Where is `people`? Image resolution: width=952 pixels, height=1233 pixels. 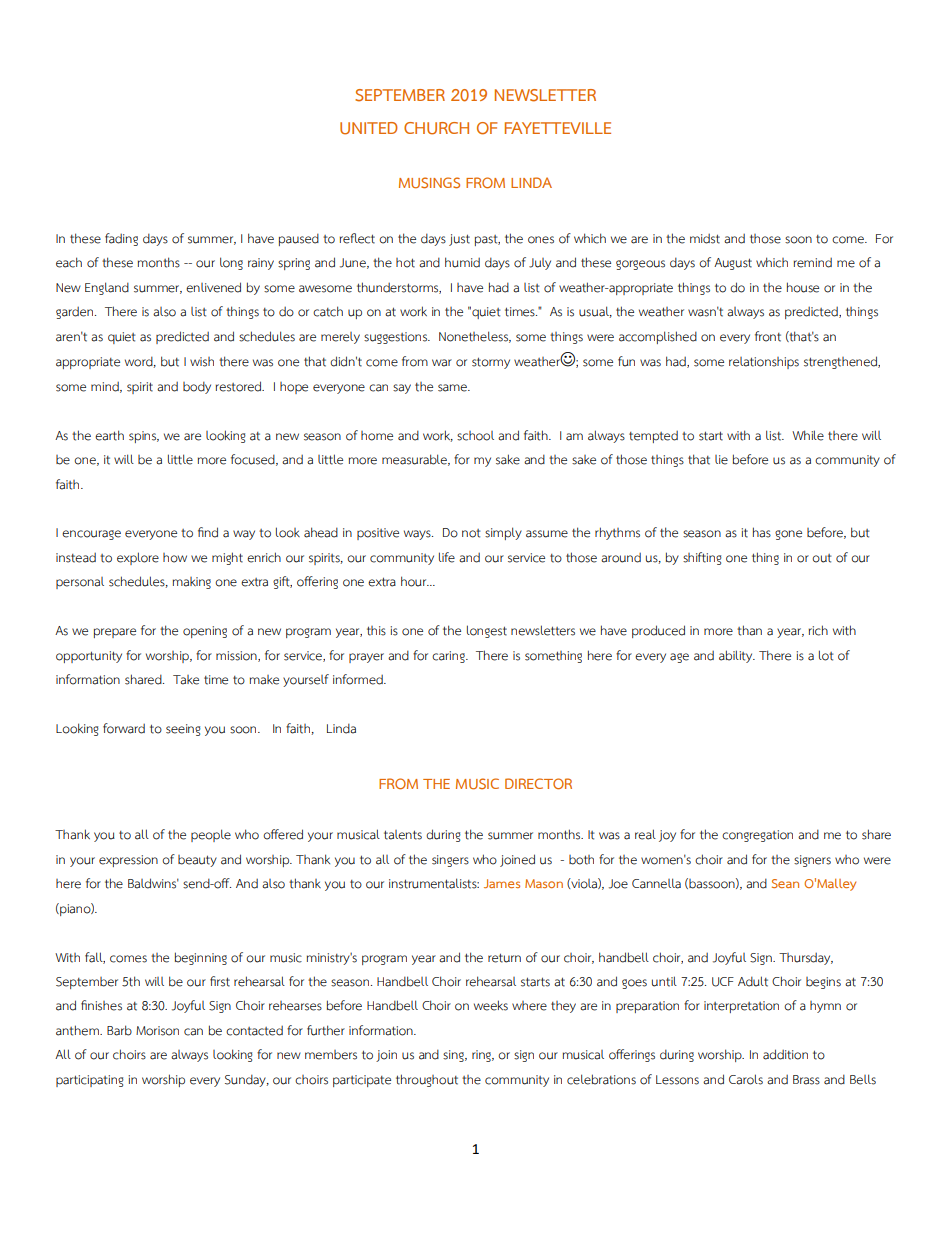 people is located at coordinates (211, 835).
